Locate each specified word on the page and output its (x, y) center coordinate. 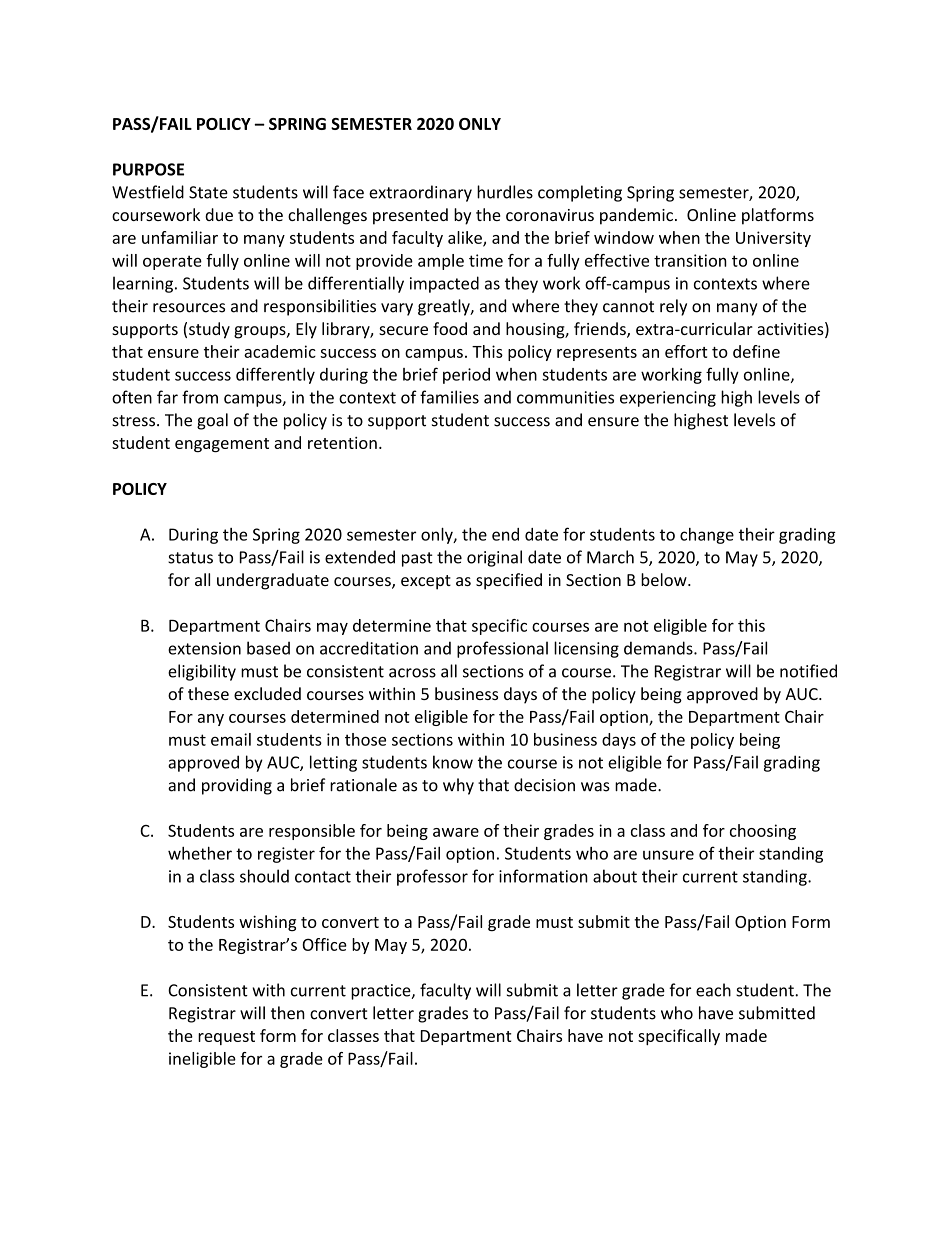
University (773, 239)
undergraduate (273, 581)
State (208, 192)
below (665, 579)
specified (509, 581)
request (226, 1038)
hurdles (505, 192)
